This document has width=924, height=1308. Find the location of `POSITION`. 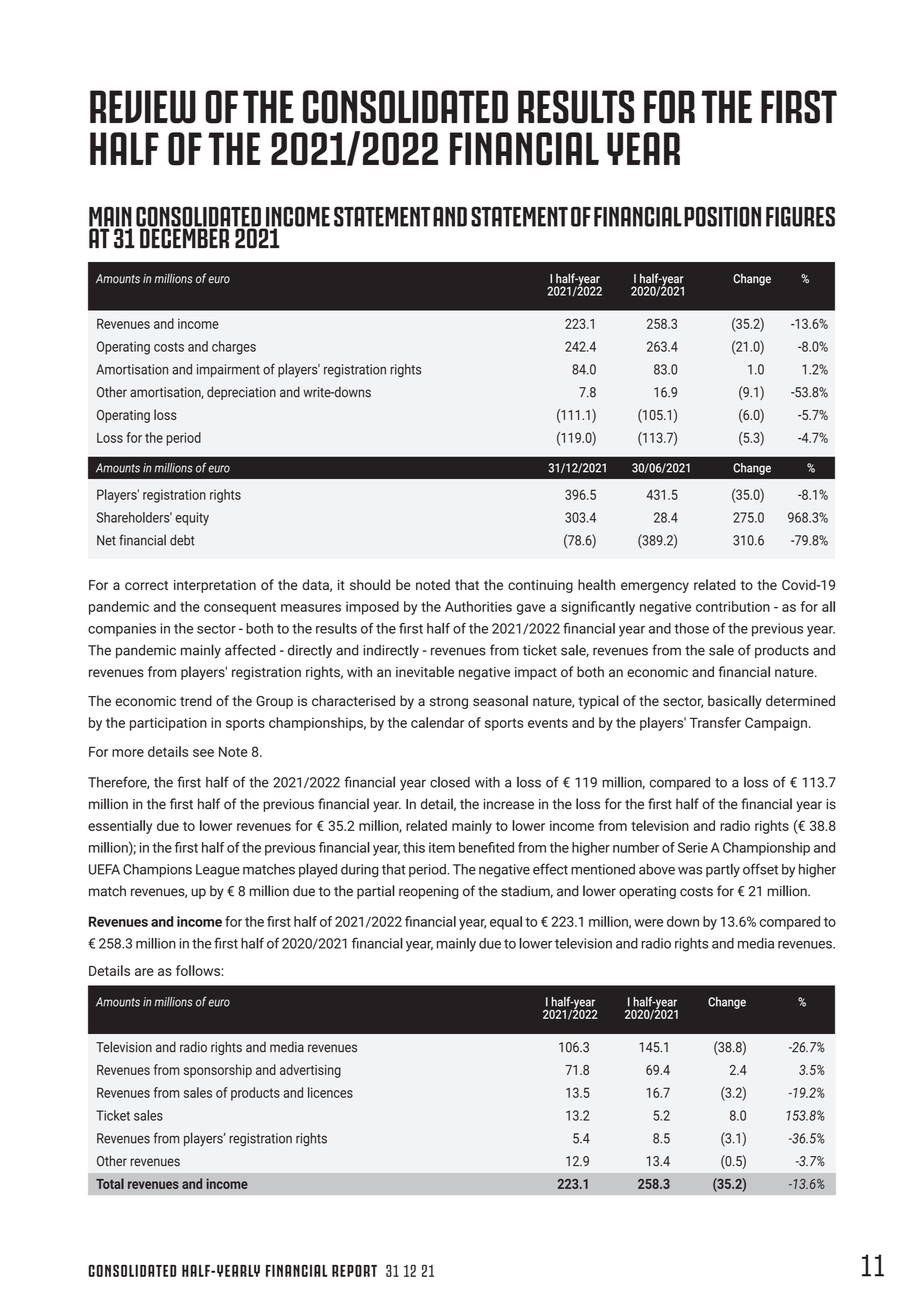

POSITION is located at coordinates (722, 216).
